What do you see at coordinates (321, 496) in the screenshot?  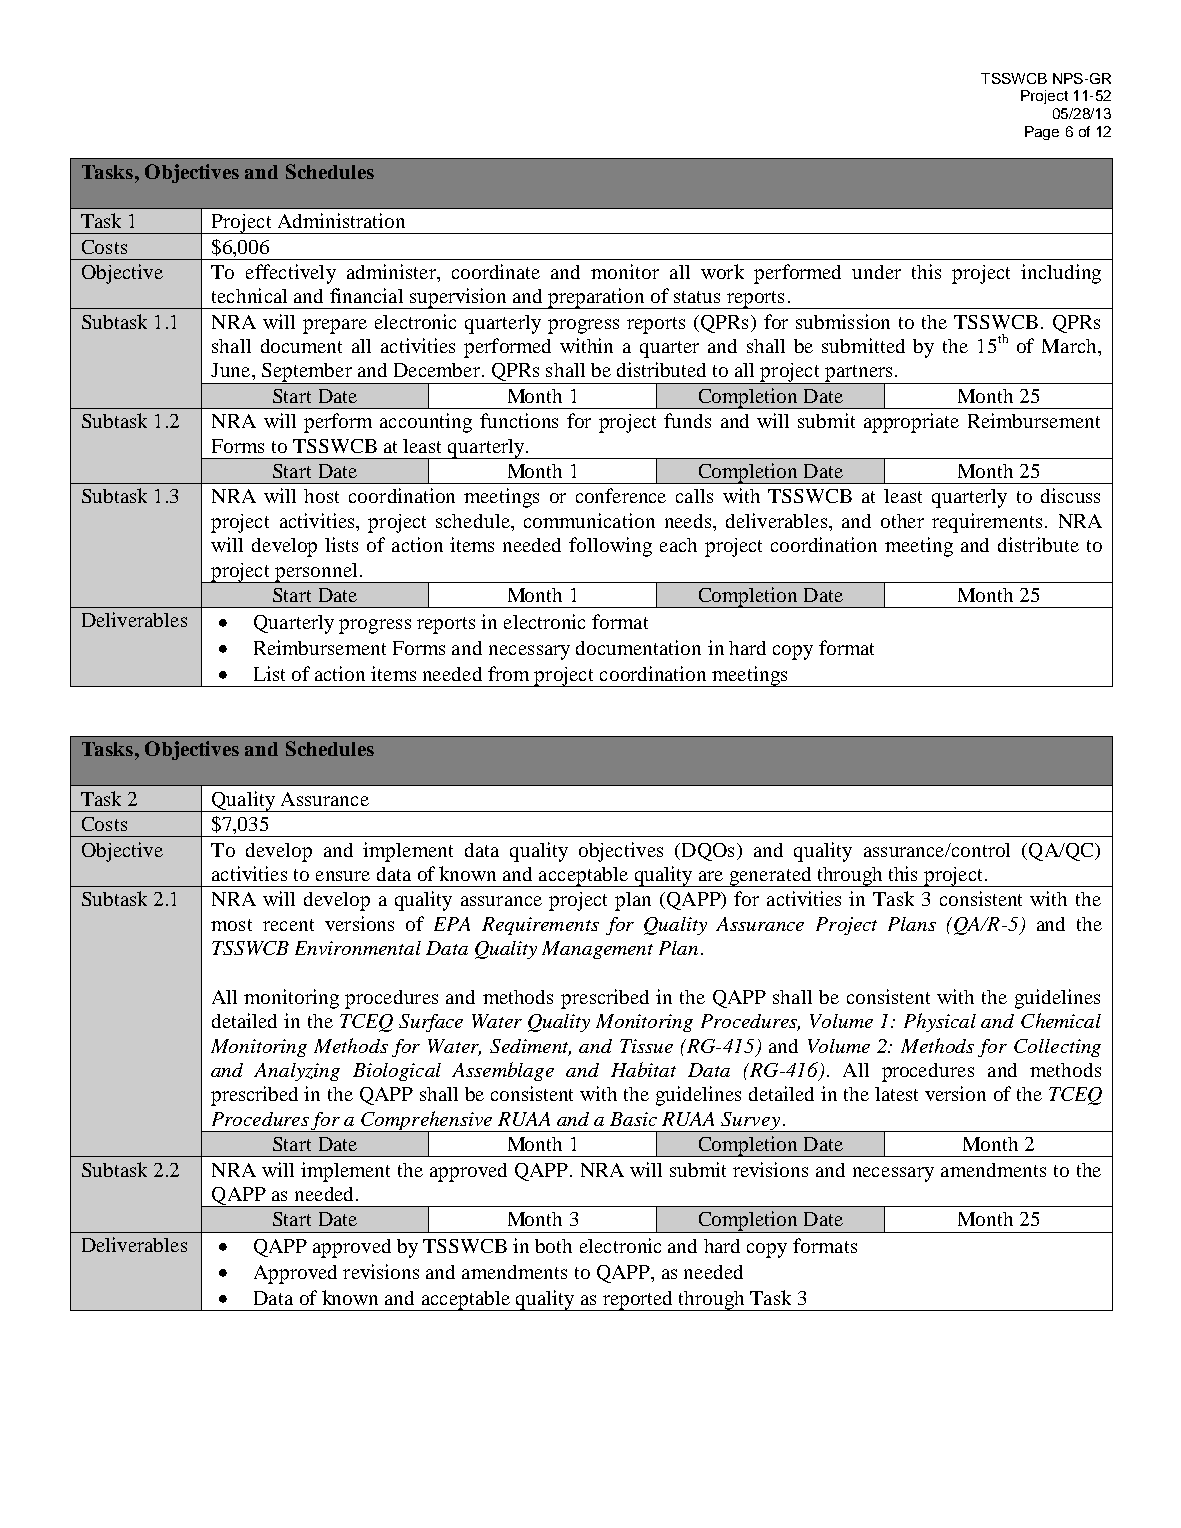 I see `host` at bounding box center [321, 496].
